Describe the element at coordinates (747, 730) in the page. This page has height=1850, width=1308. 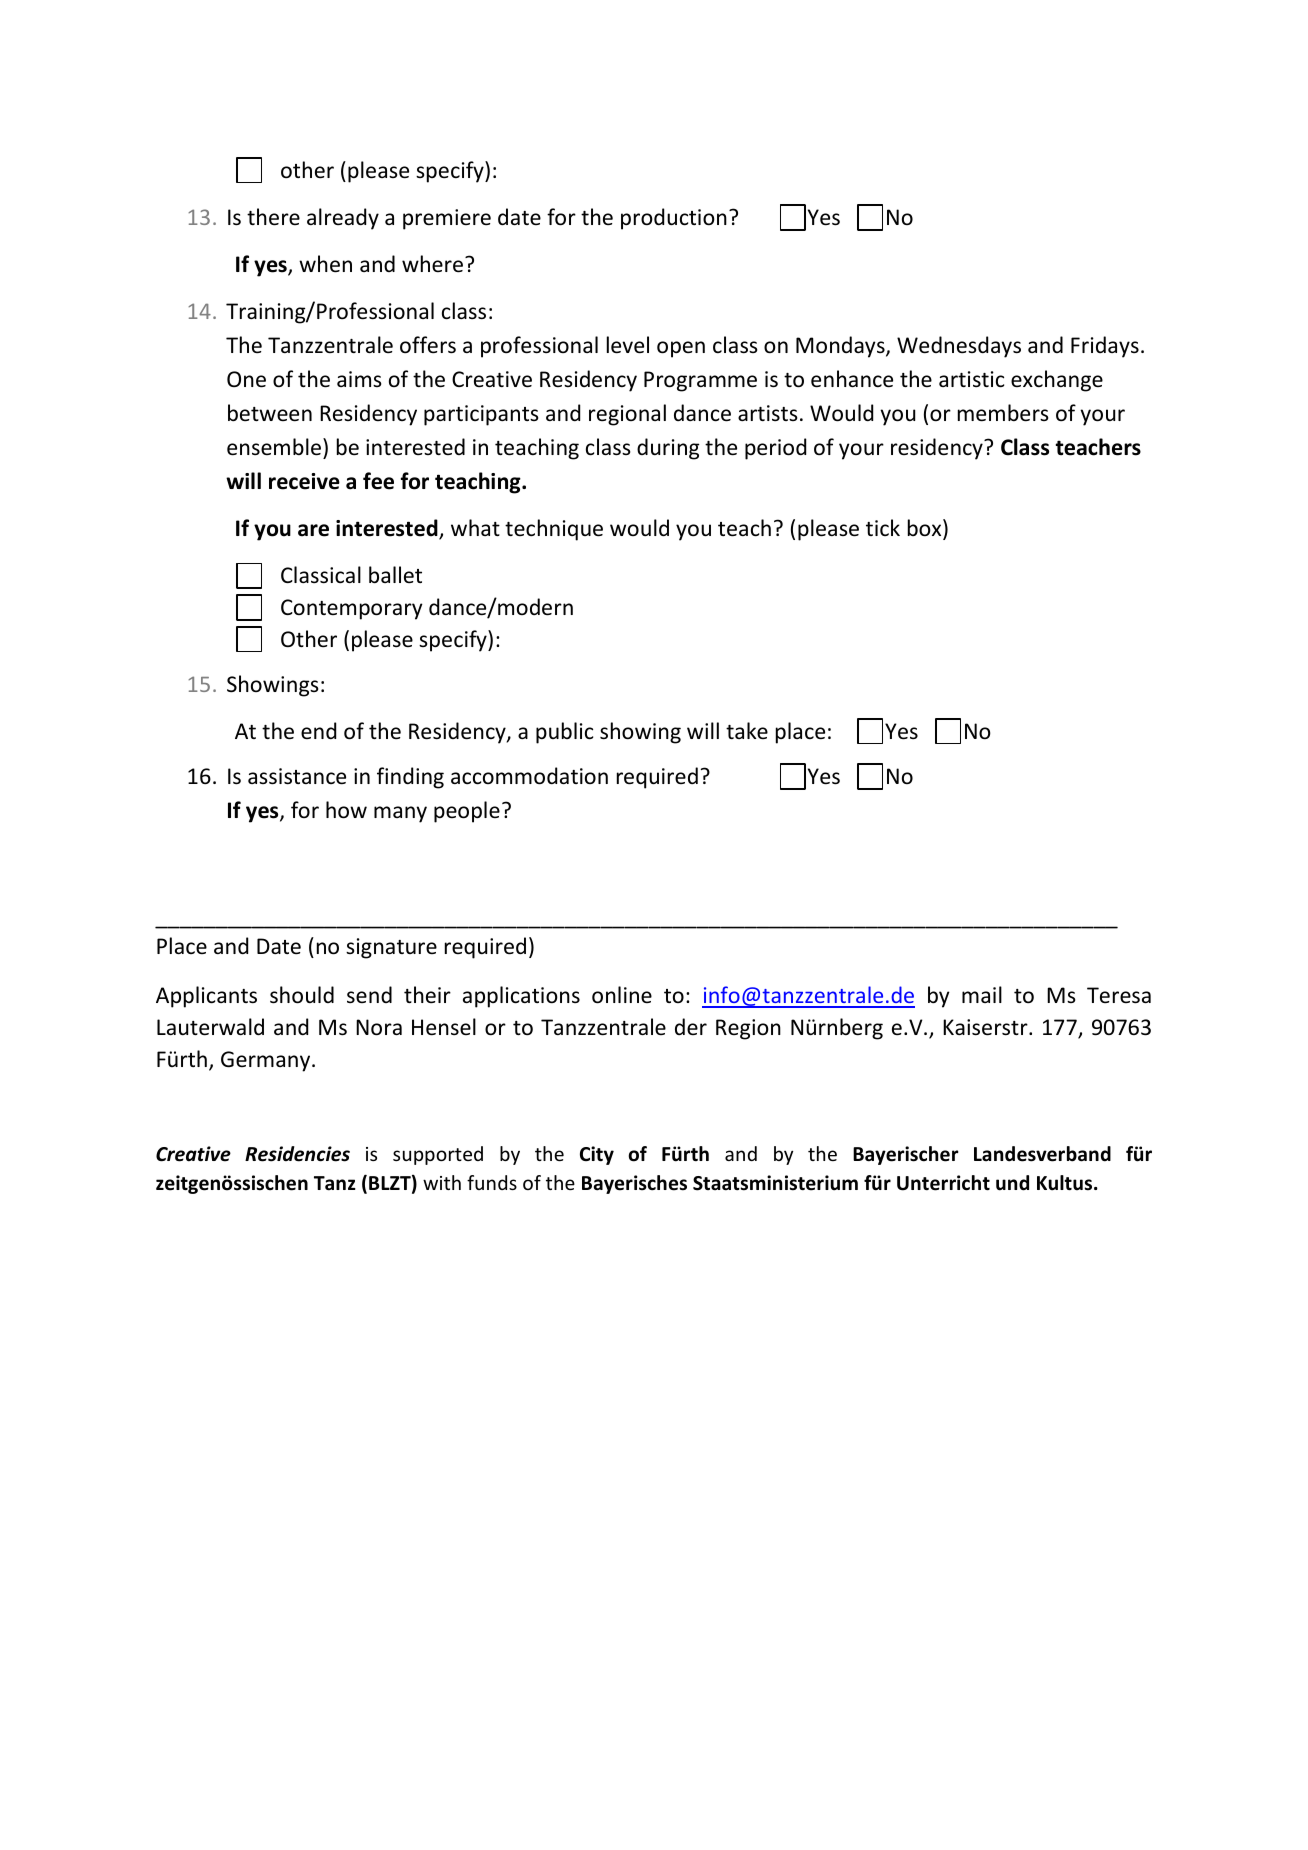
I see `take` at that location.
